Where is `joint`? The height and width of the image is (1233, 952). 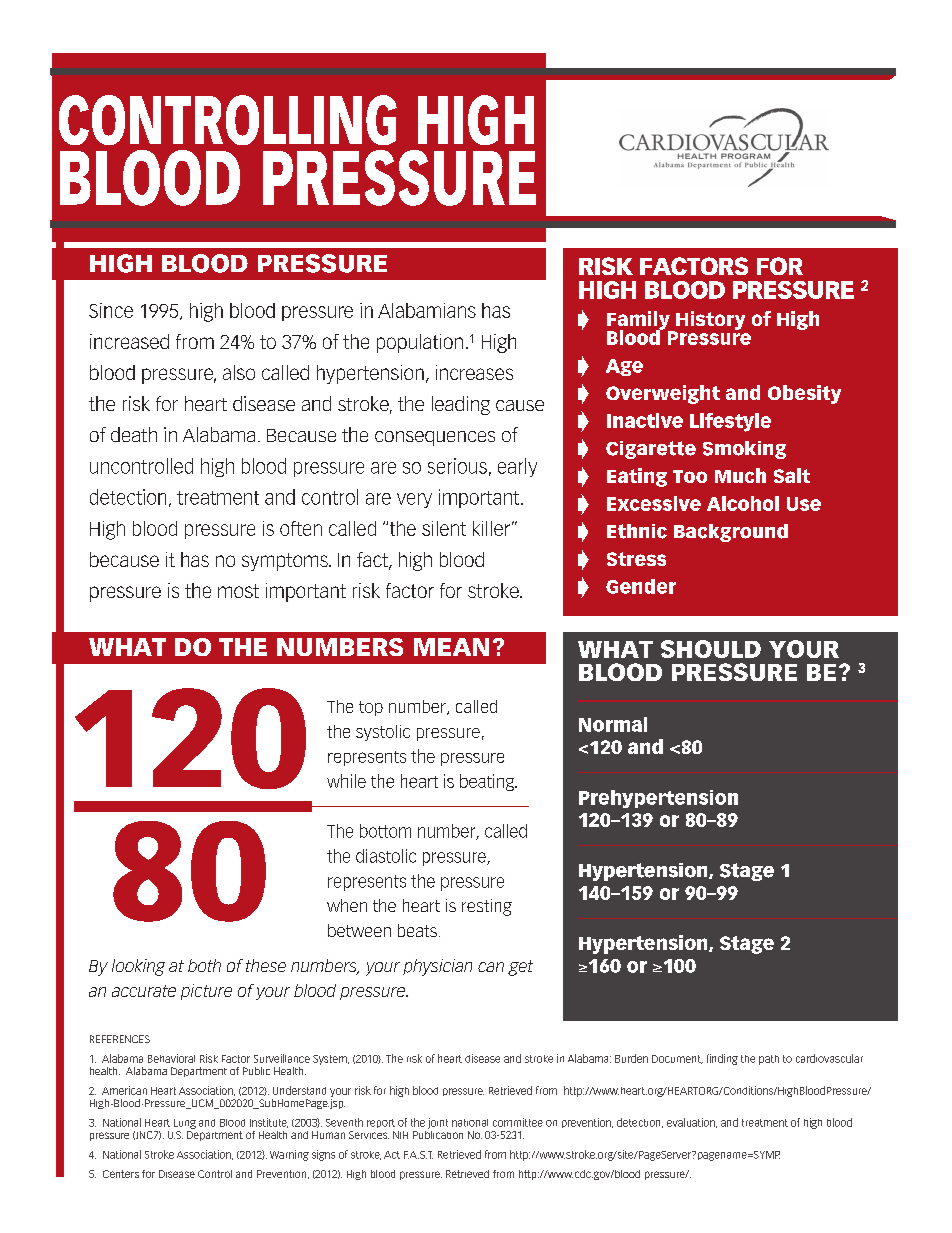
joint is located at coordinates (438, 1123).
